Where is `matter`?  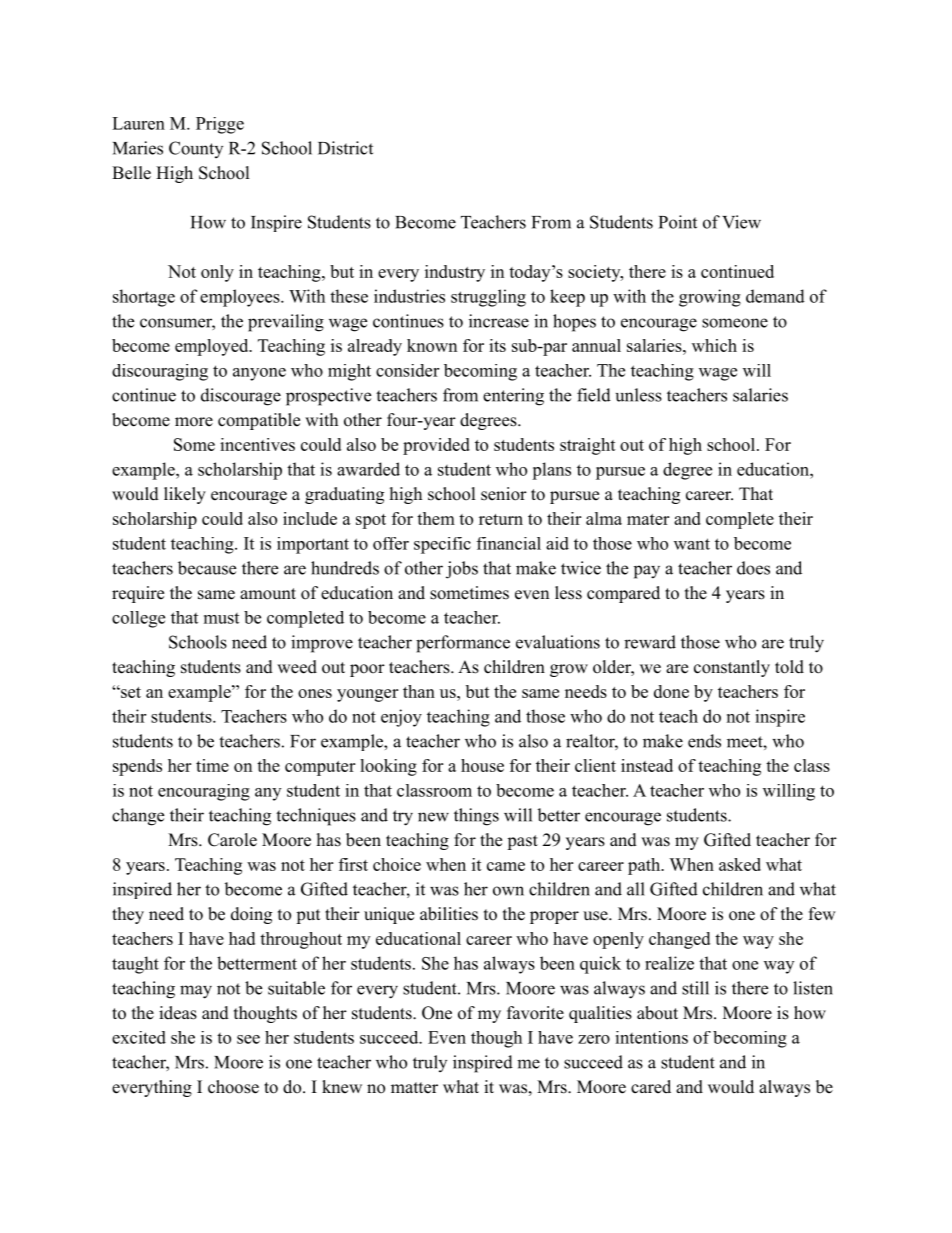 matter is located at coordinates (414, 1088).
